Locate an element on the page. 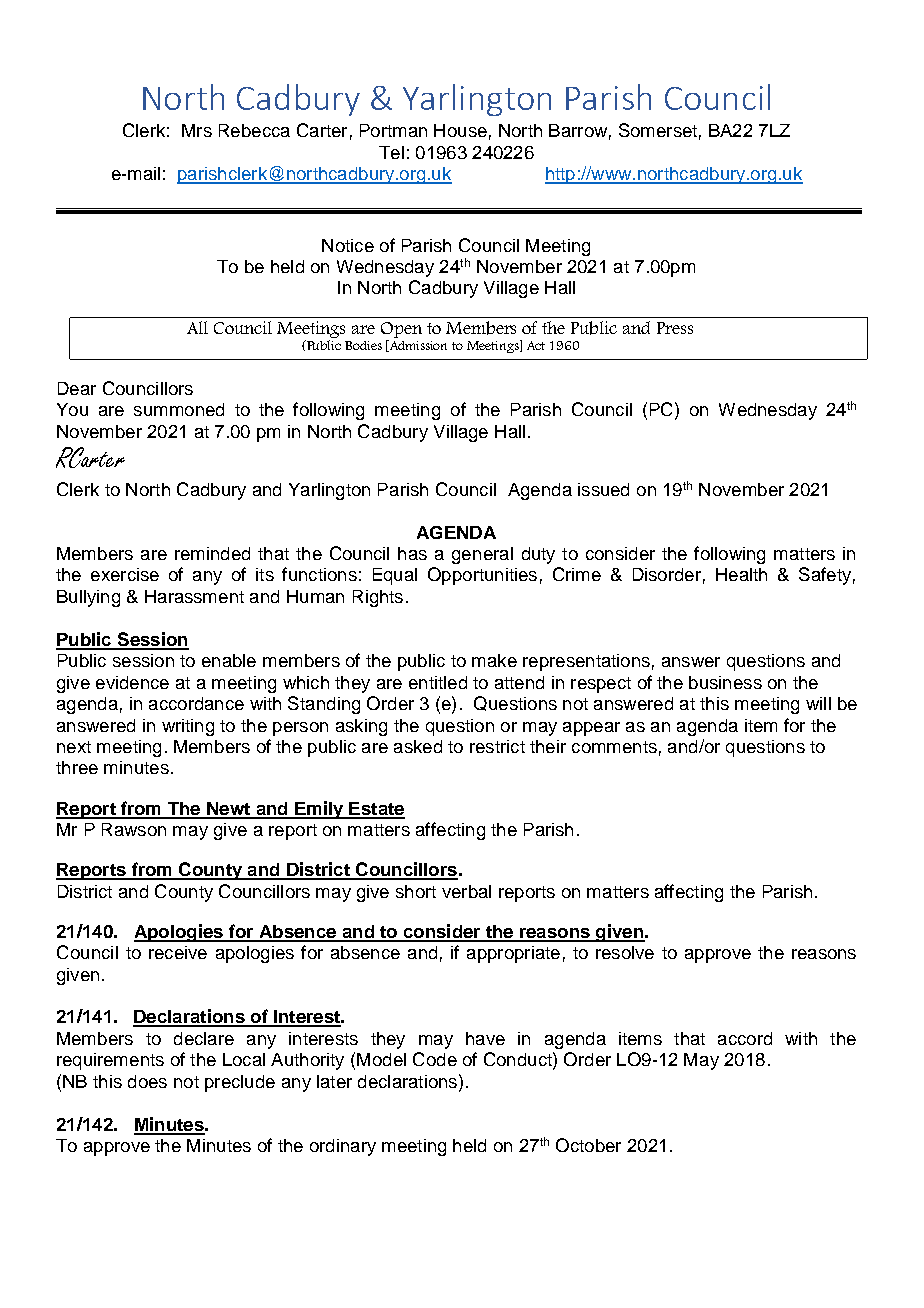  Open is located at coordinates (401, 330).
